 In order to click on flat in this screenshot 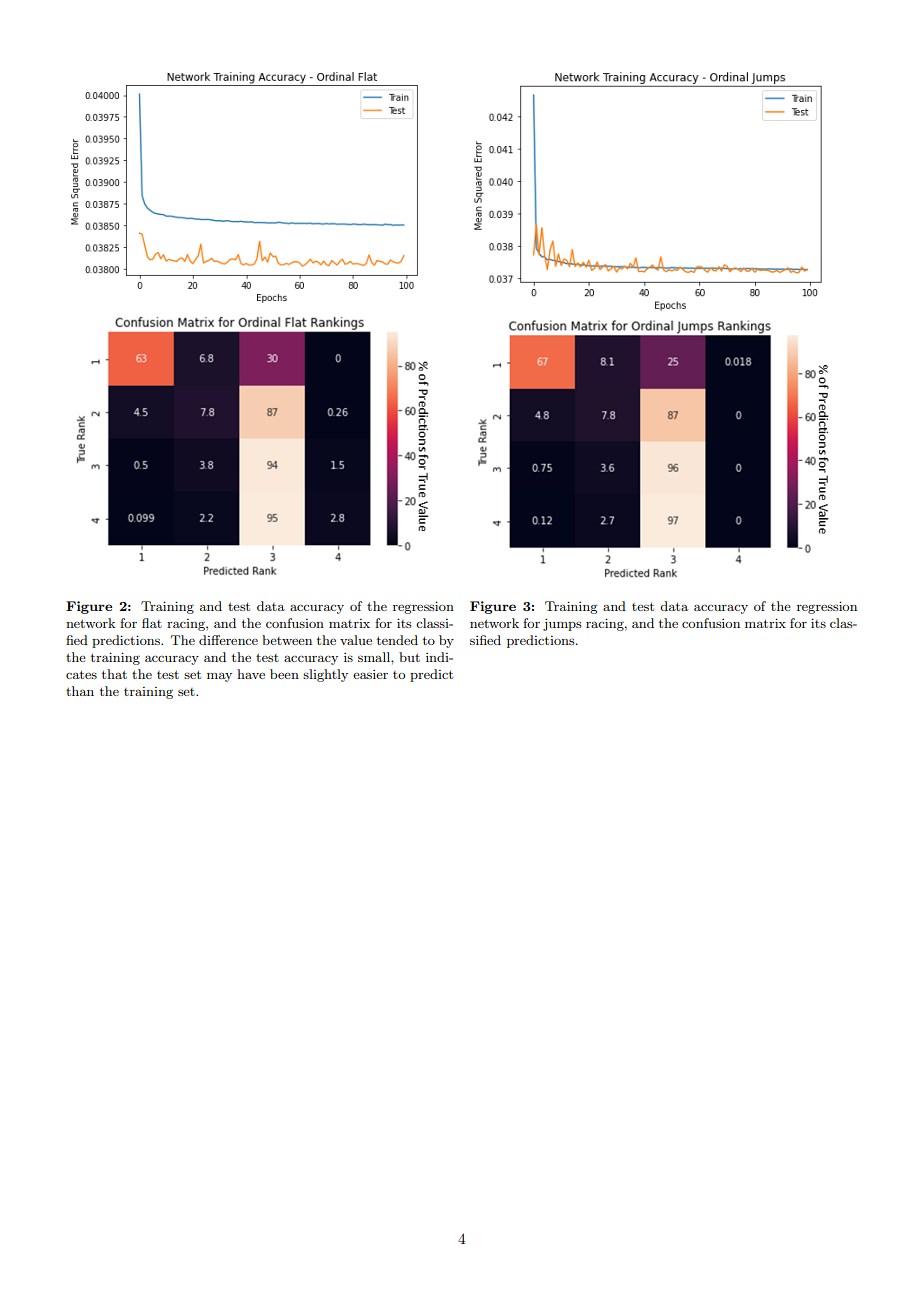, I will do `click(152, 623)`.
